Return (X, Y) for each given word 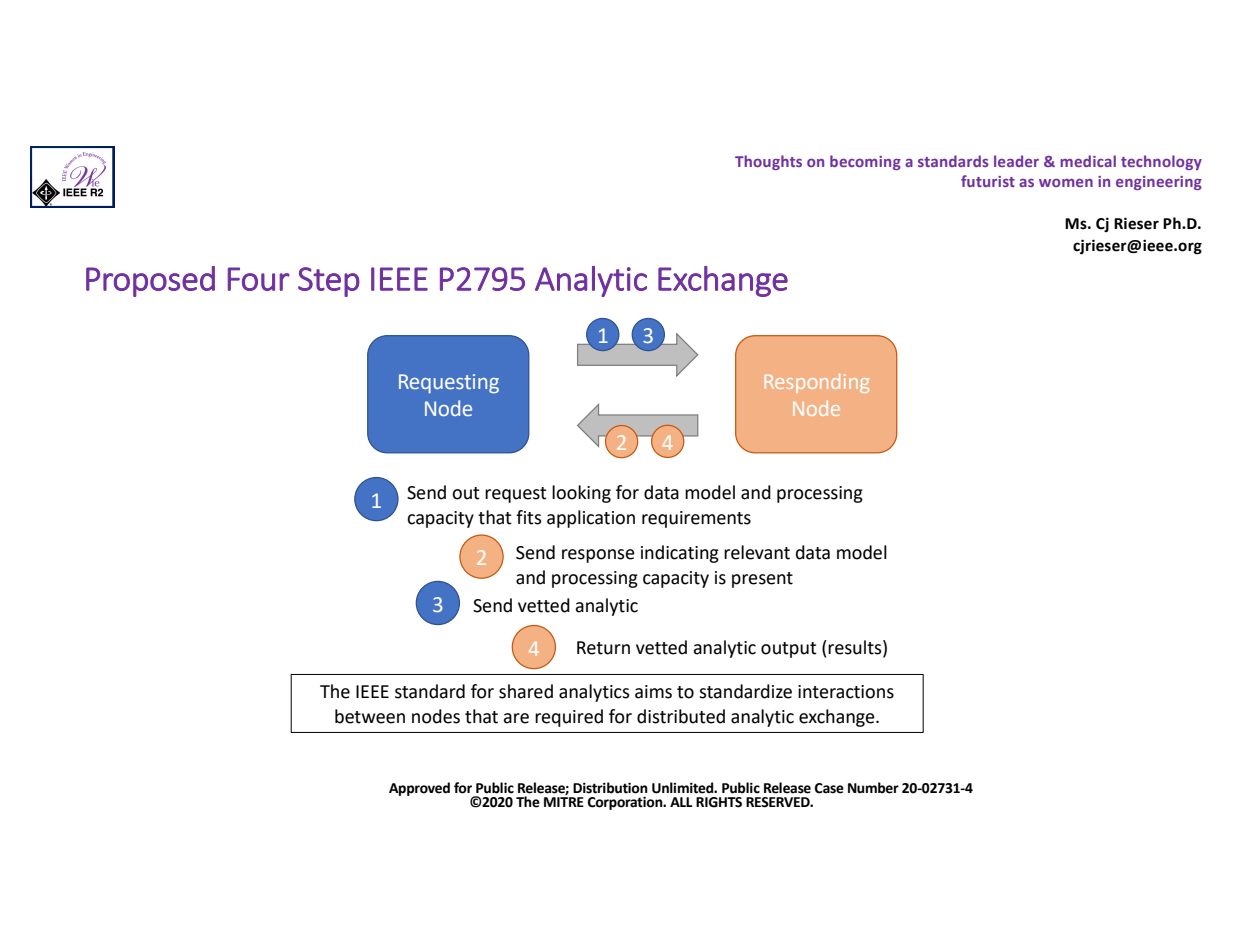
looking (581, 494)
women (1066, 183)
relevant (757, 552)
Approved (419, 789)
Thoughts (768, 162)
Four (259, 279)
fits (529, 517)
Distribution (610, 788)
